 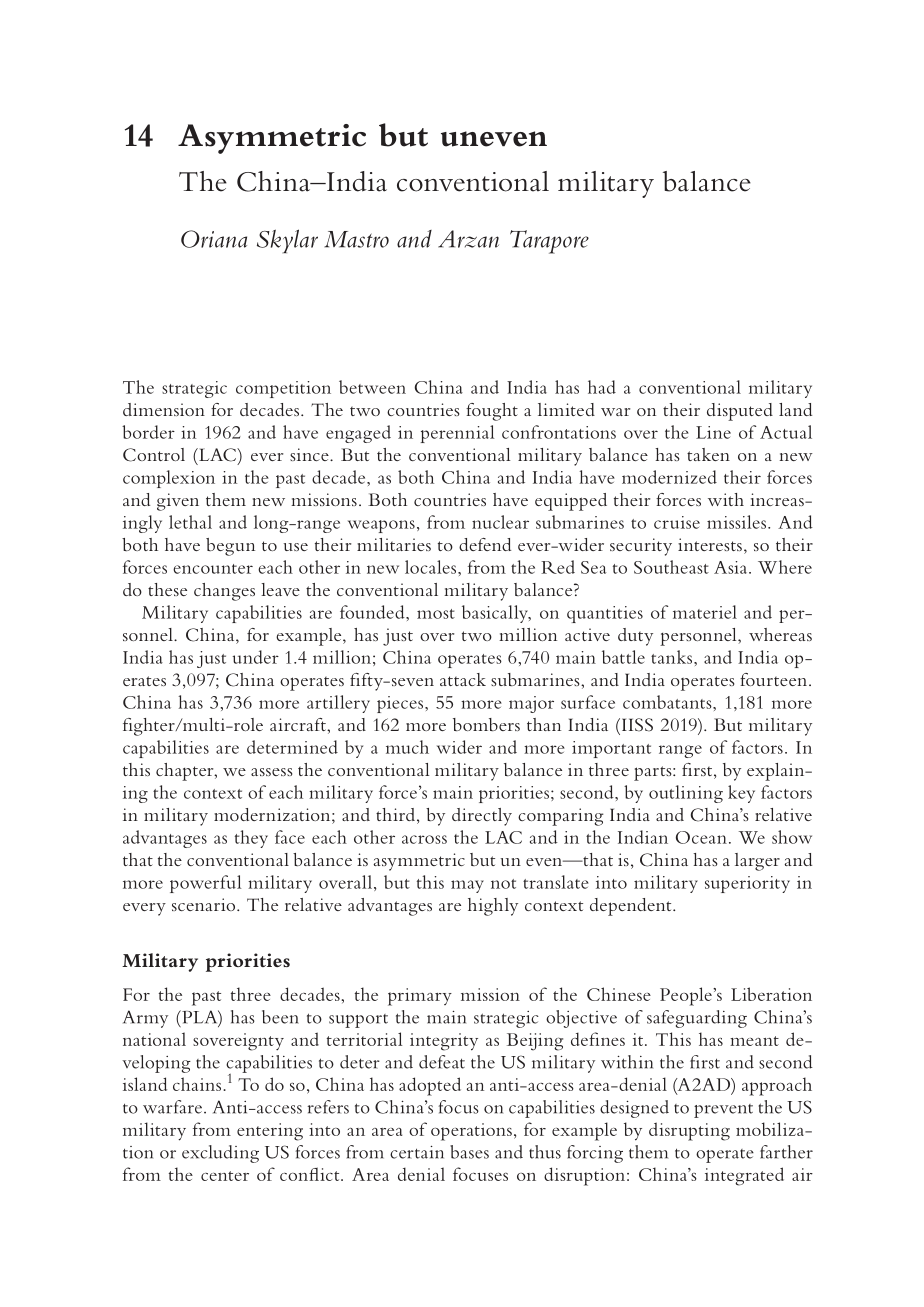 I want to click on excluding, so click(x=220, y=1154).
